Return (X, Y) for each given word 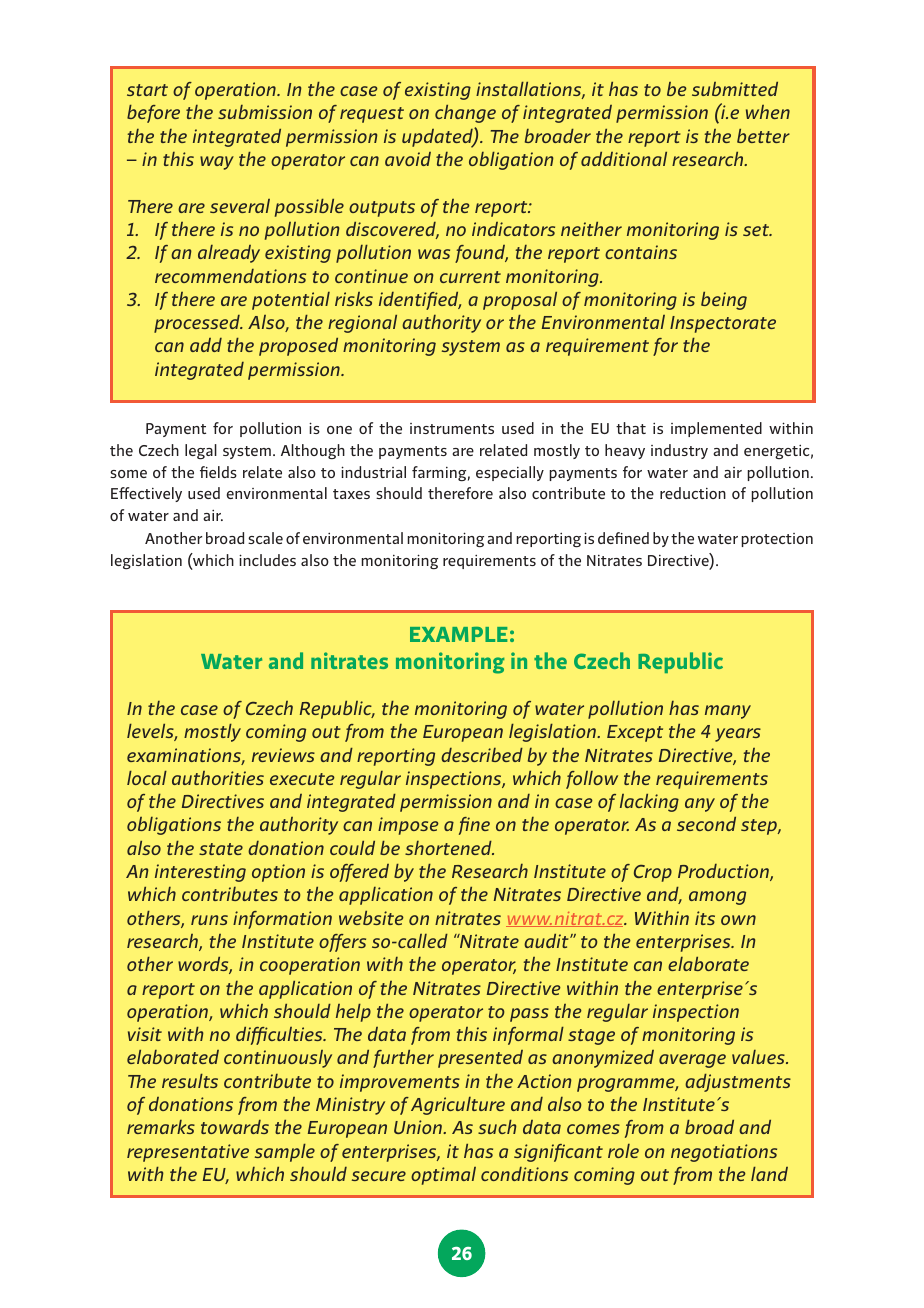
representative (188, 1153)
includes (267, 560)
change (465, 114)
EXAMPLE (458, 634)
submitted (735, 89)
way (217, 163)
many (728, 712)
